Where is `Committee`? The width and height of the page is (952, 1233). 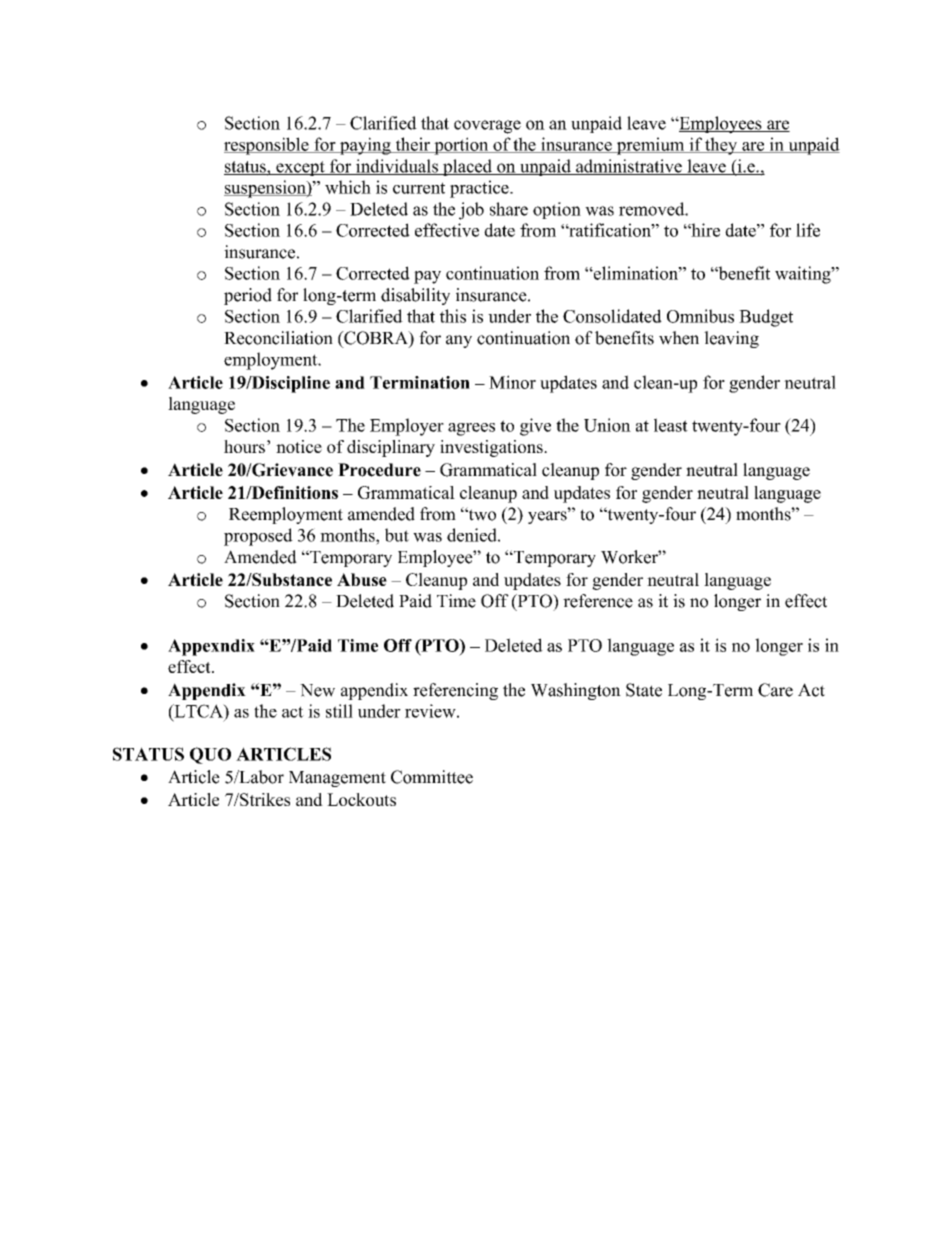 Committee is located at coordinates (432, 777).
